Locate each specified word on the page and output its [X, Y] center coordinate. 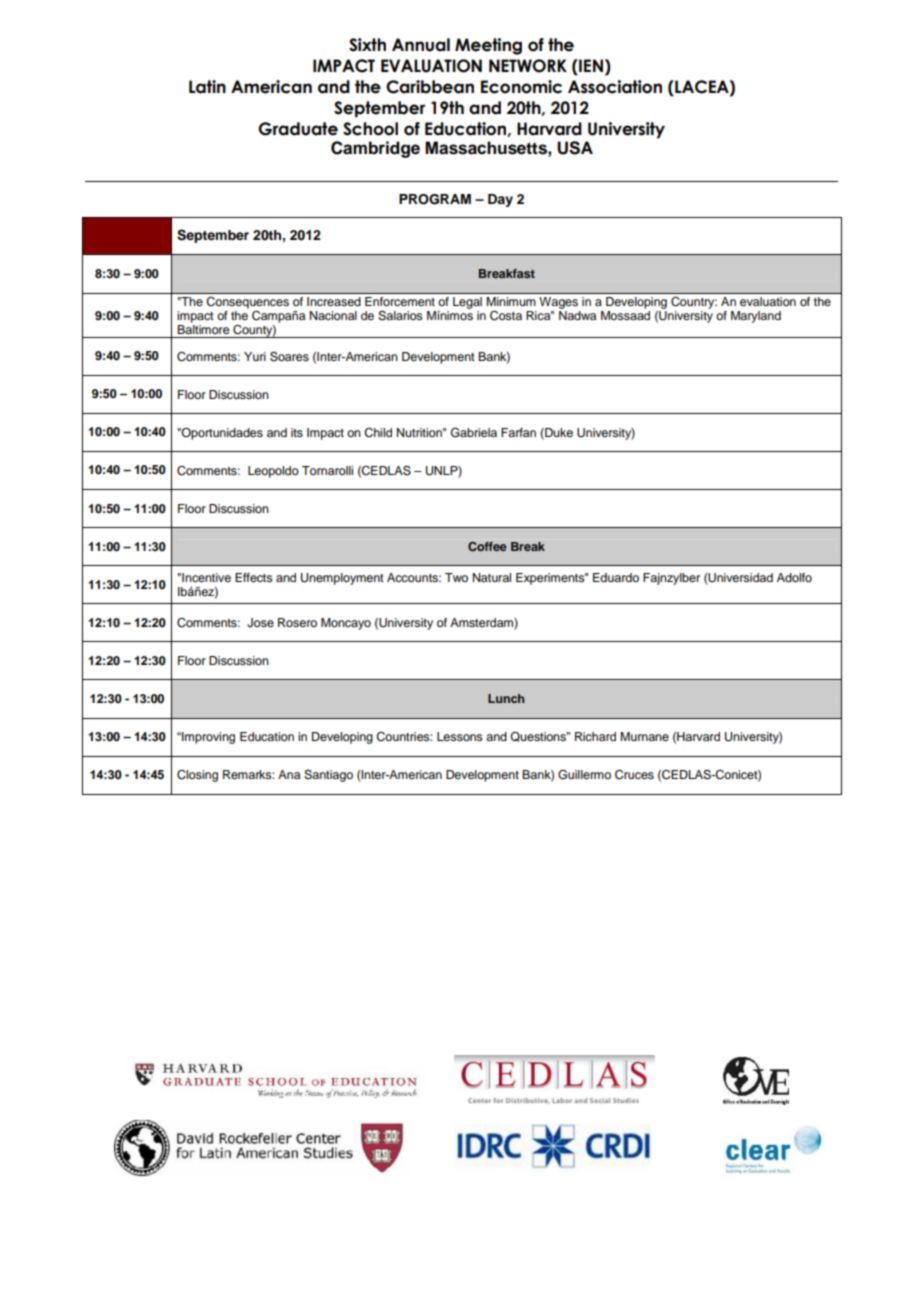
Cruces [634, 775]
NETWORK [528, 66]
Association [615, 87]
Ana [289, 774]
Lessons [460, 736]
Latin [207, 87]
